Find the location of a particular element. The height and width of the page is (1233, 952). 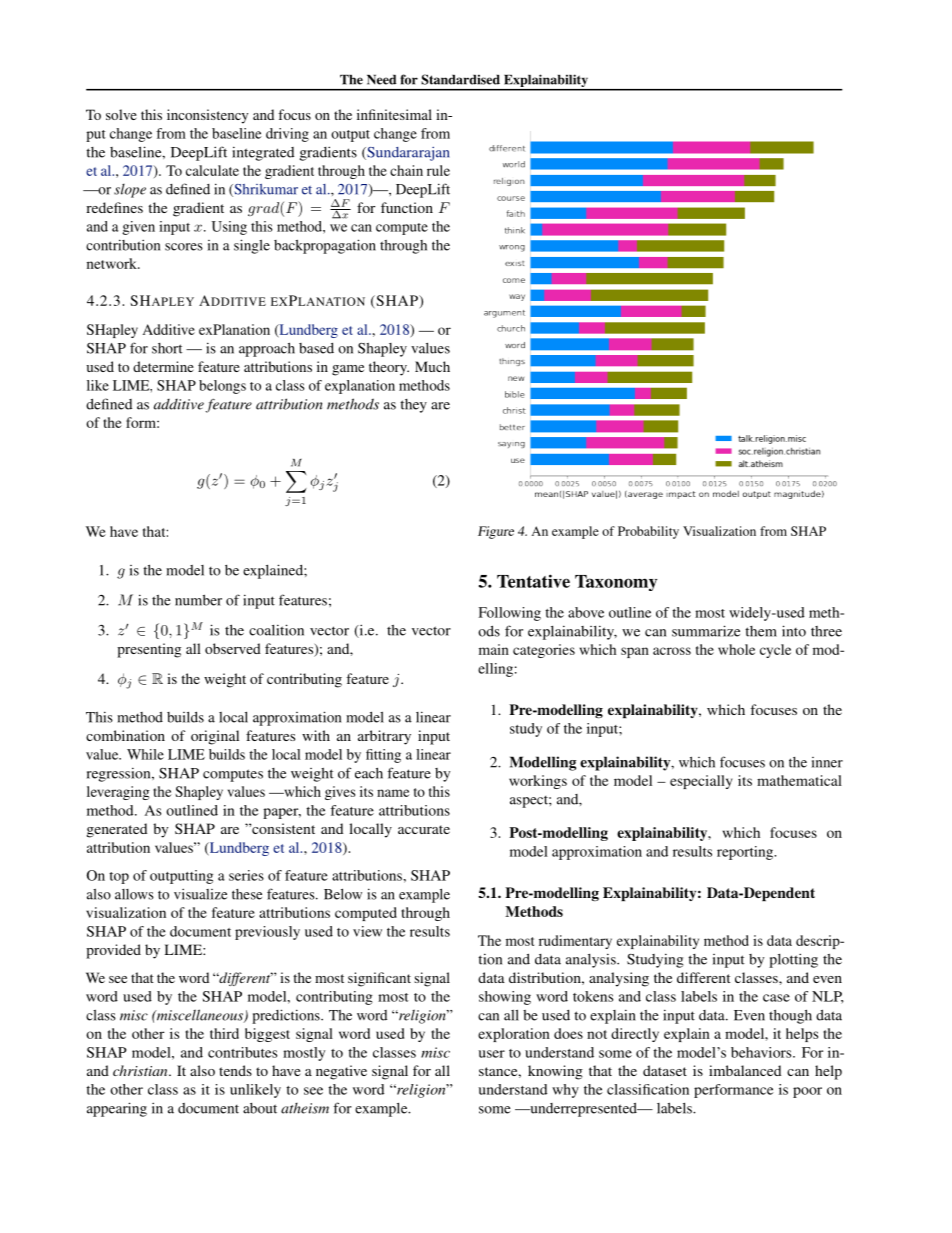

summarize is located at coordinates (706, 631).
